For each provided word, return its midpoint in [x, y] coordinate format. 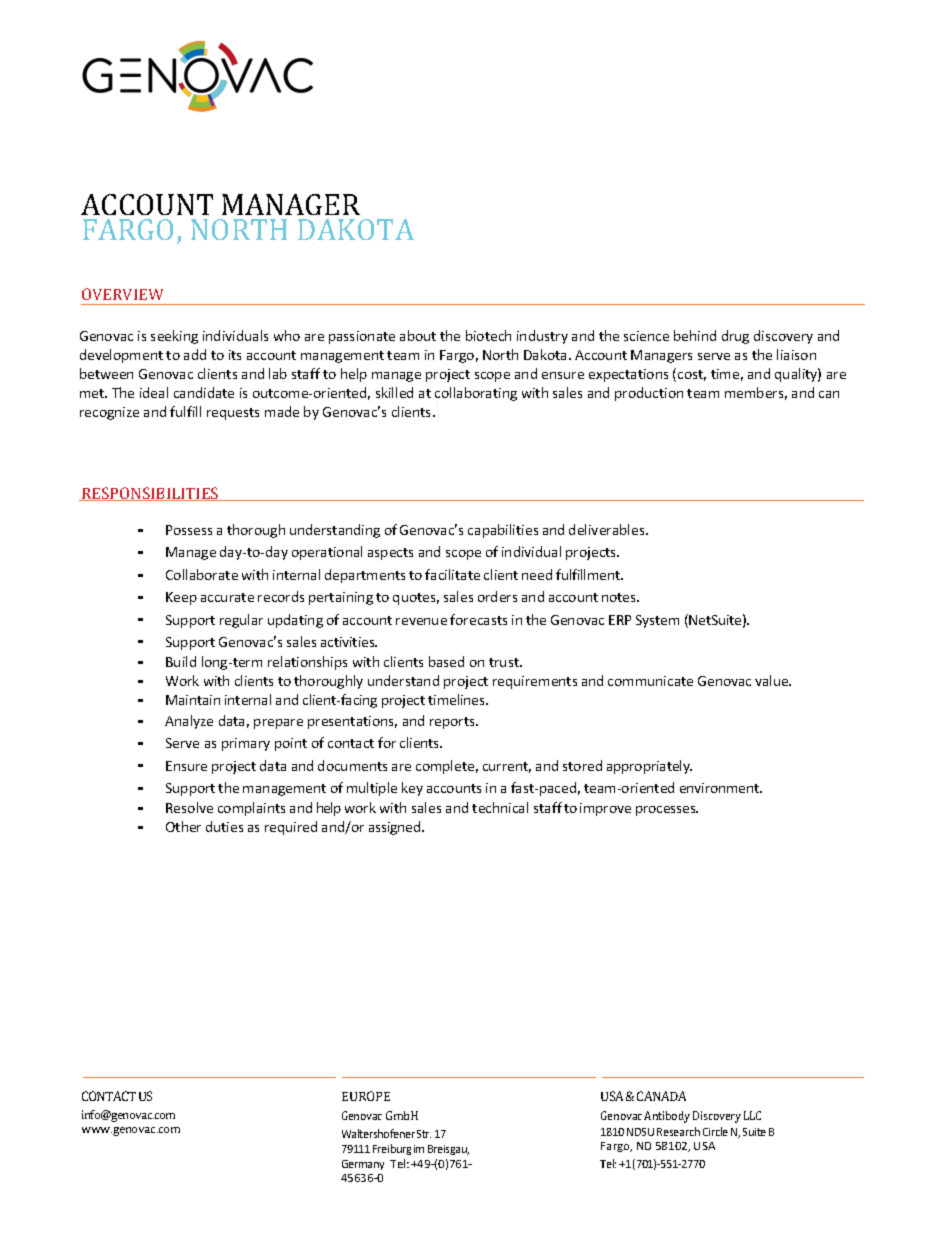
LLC [752, 1115]
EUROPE [366, 1096]
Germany [363, 1165]
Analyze [189, 722]
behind [695, 335]
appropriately [649, 767]
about [418, 335]
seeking [174, 337]
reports [454, 723]
